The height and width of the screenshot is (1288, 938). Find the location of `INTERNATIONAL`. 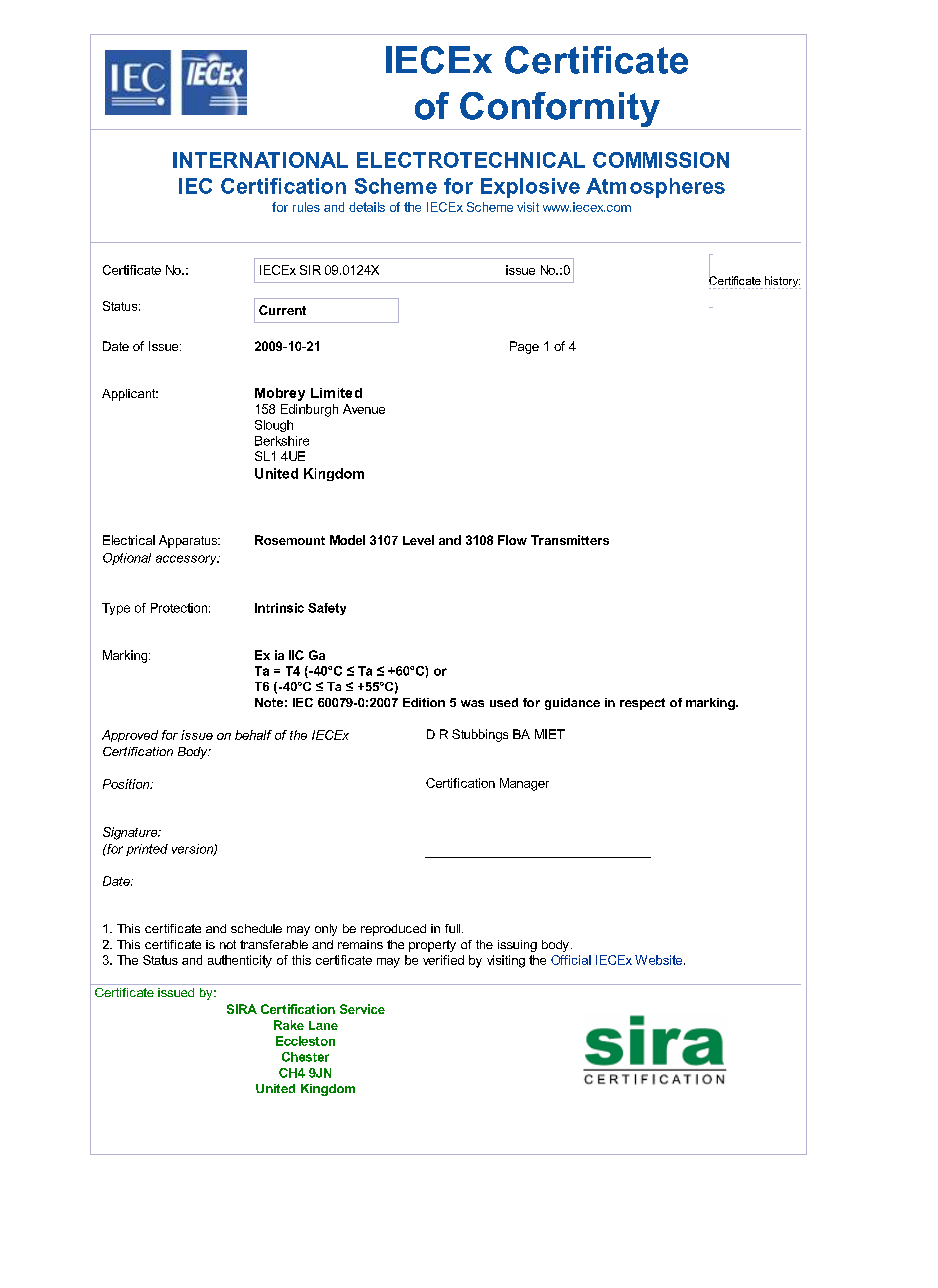

INTERNATIONAL is located at coordinates (260, 160).
